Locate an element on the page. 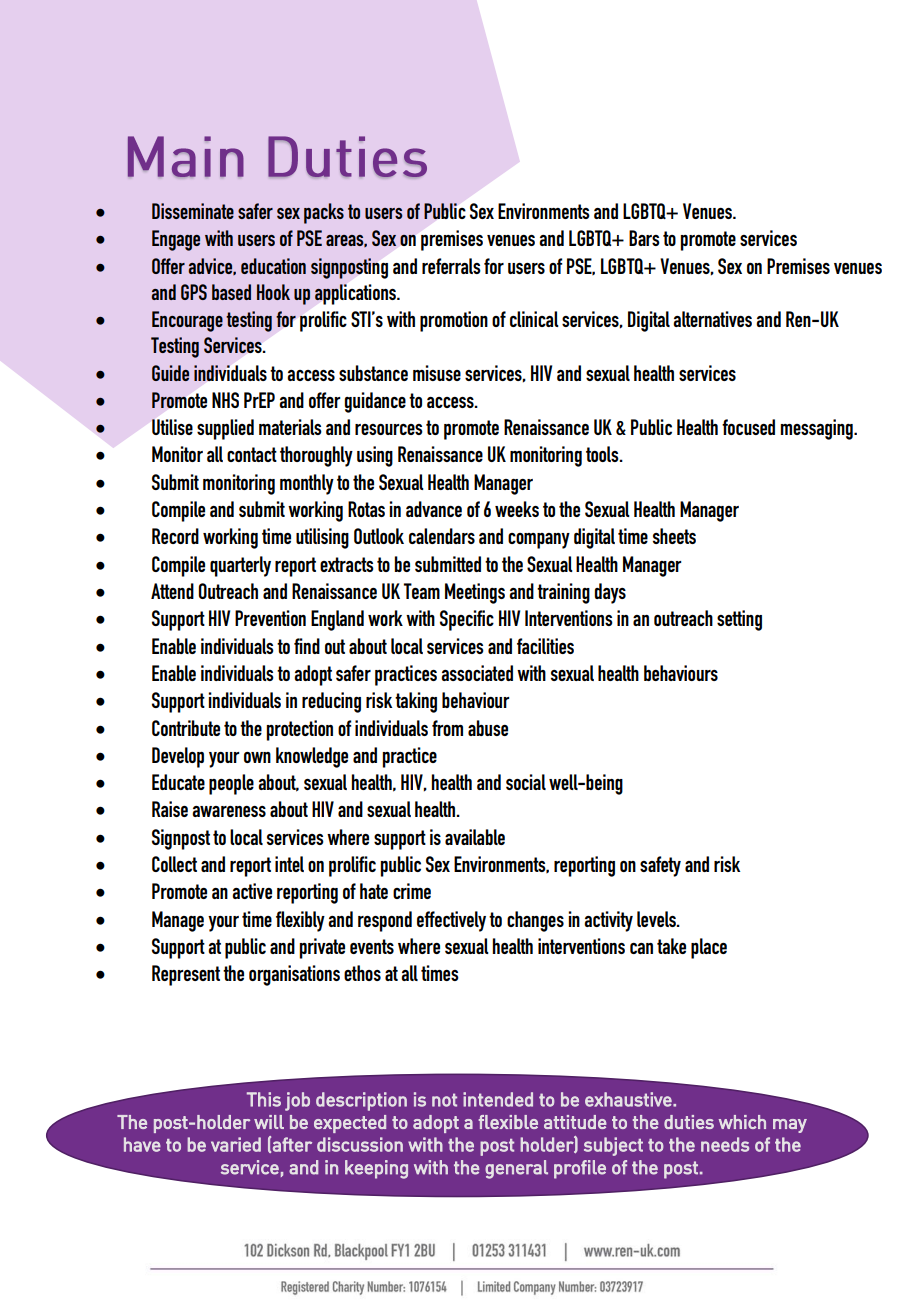  needs is located at coordinates (725, 1144).
